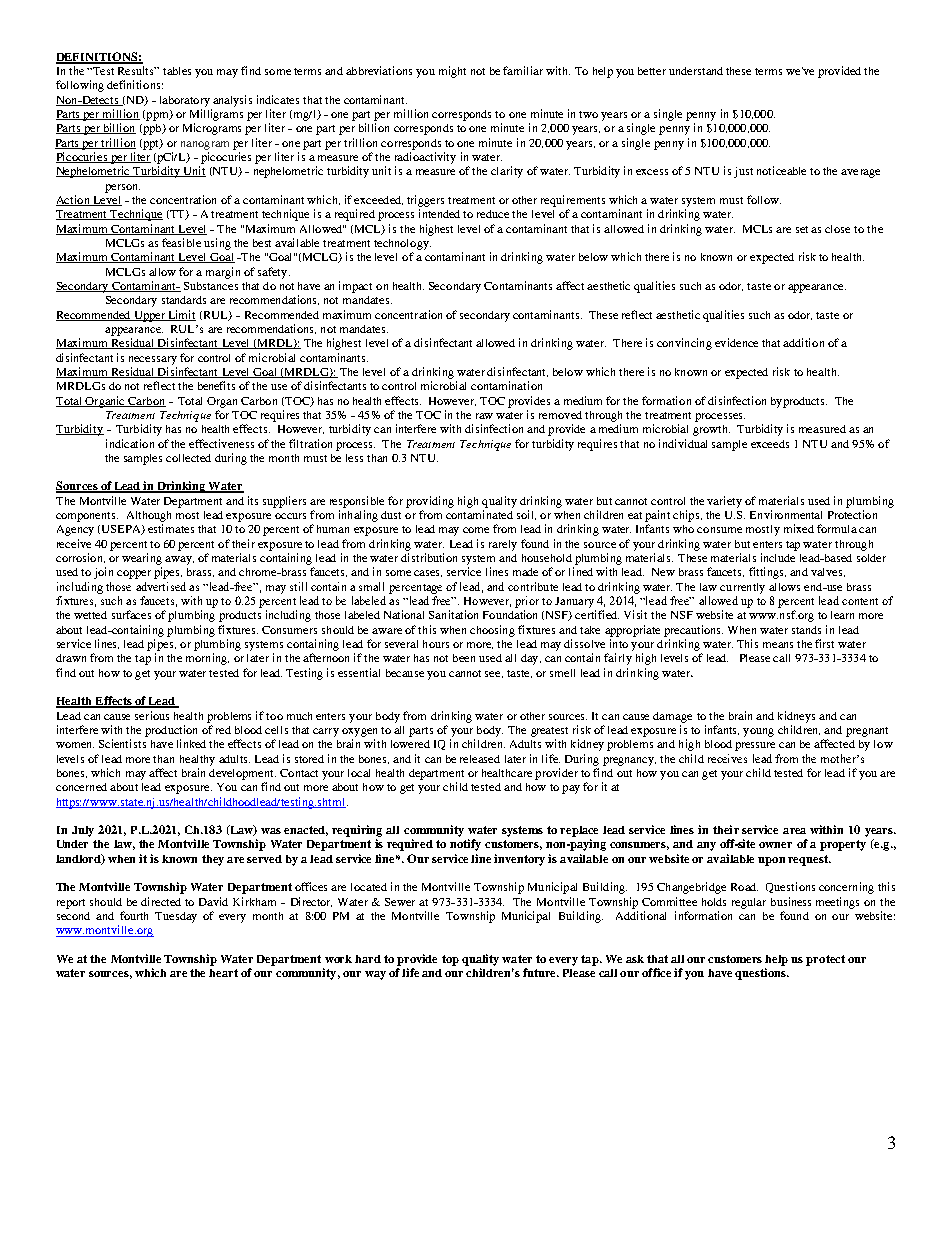  Describe the element at coordinates (781, 170) in the document. I see `noticeable` at that location.
